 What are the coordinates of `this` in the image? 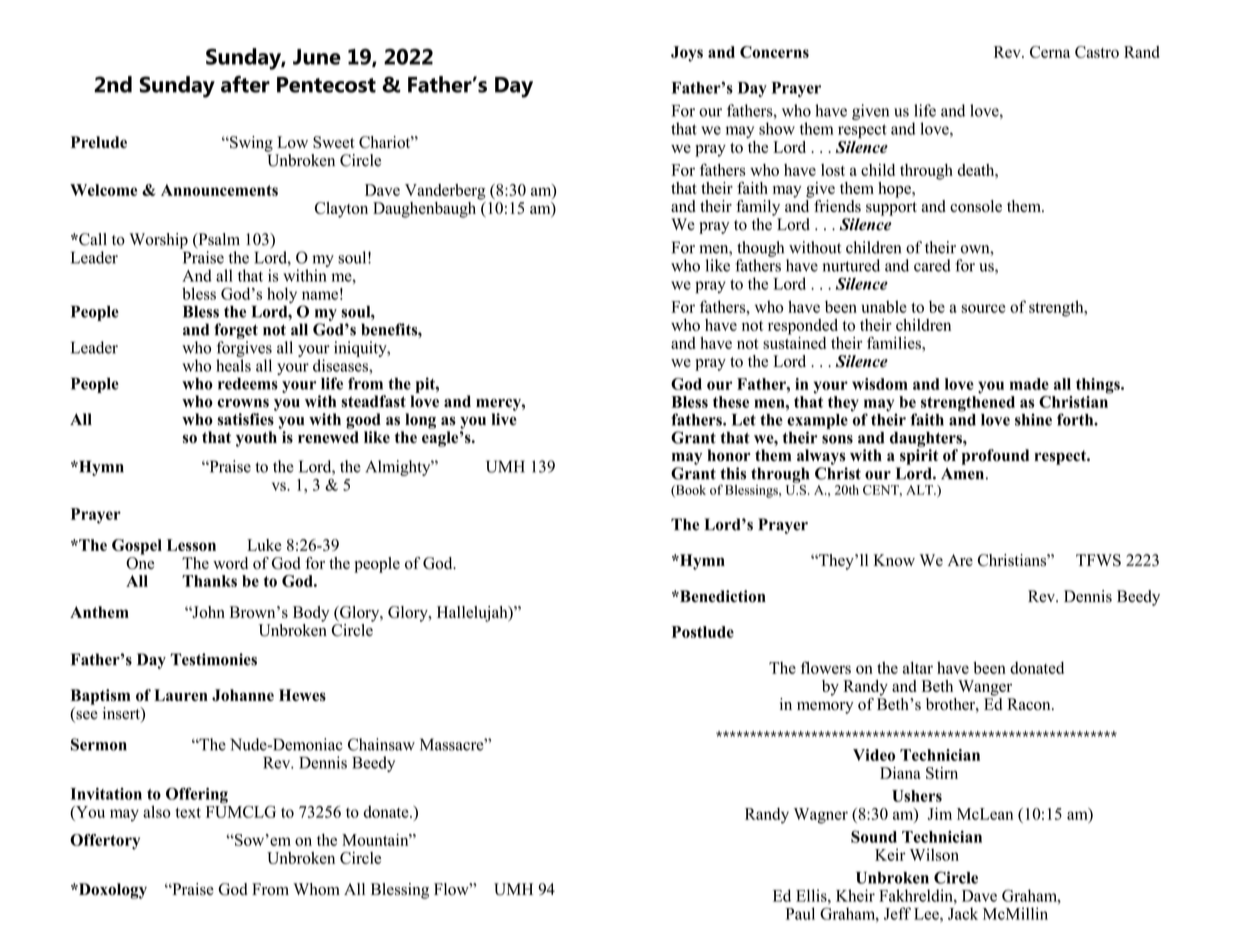 It's located at (733, 473).
